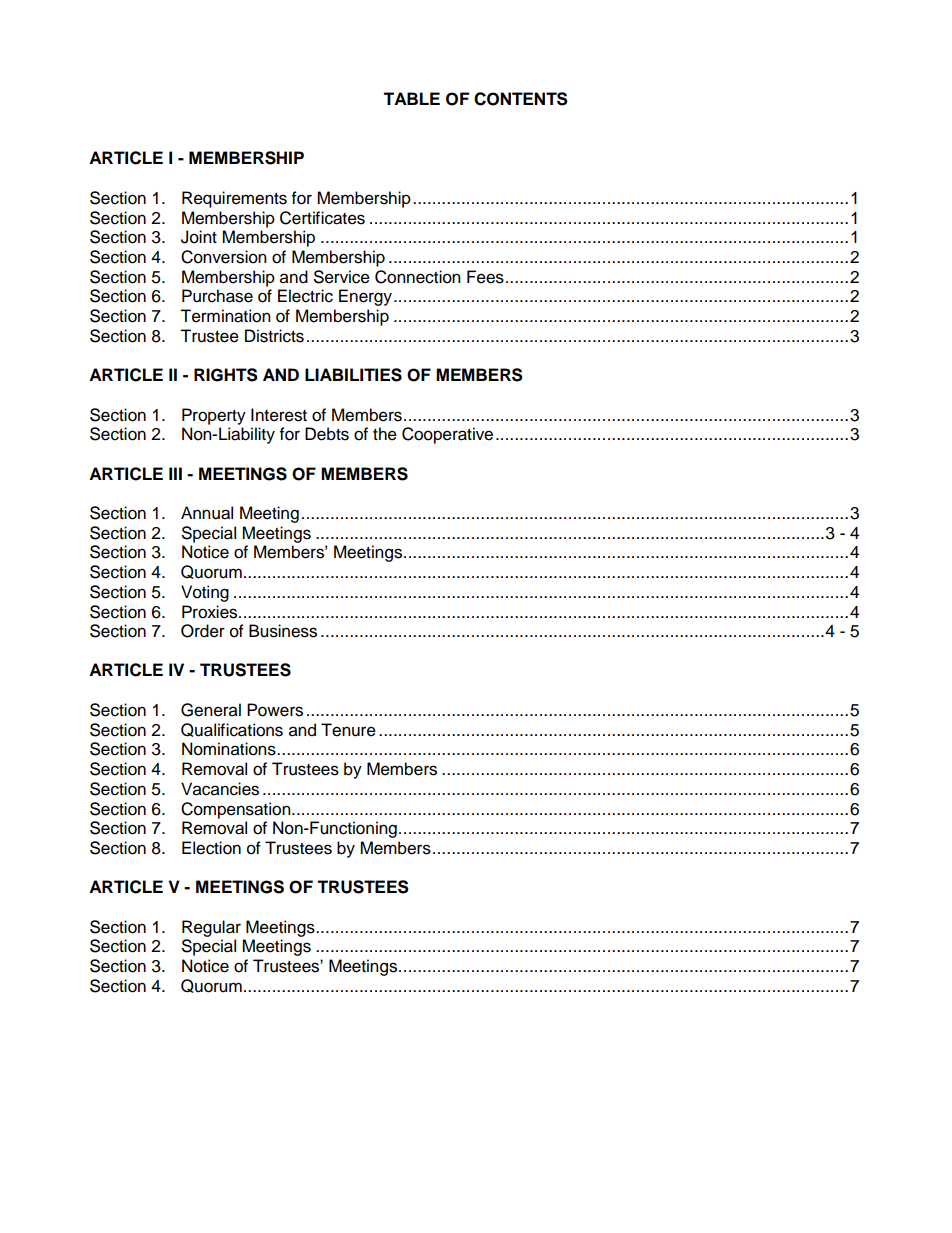  What do you see at coordinates (226, 375) in the screenshot?
I see `RIGHTS` at bounding box center [226, 375].
